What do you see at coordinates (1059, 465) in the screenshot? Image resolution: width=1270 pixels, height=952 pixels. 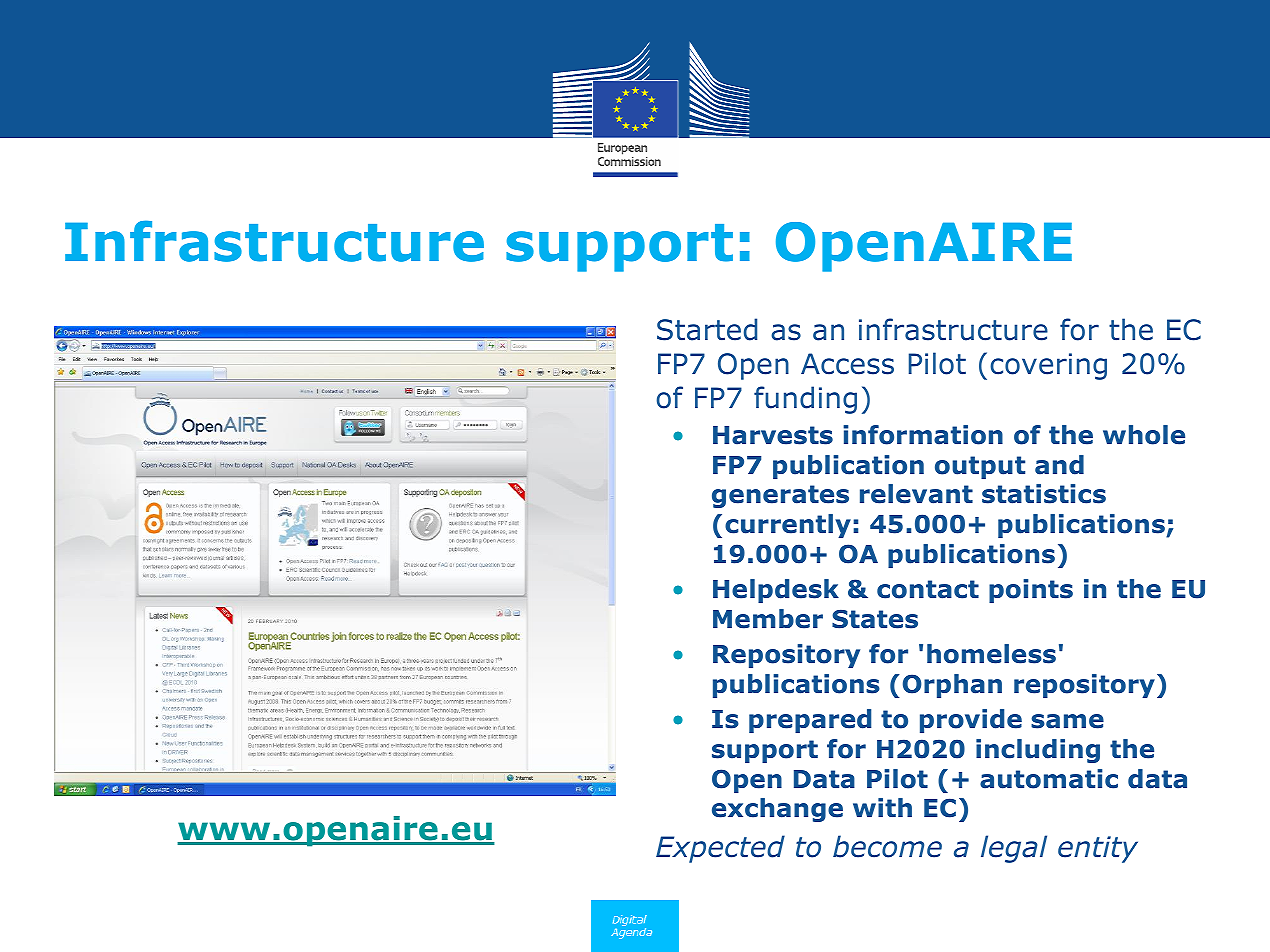 I see `and` at bounding box center [1059, 465].
